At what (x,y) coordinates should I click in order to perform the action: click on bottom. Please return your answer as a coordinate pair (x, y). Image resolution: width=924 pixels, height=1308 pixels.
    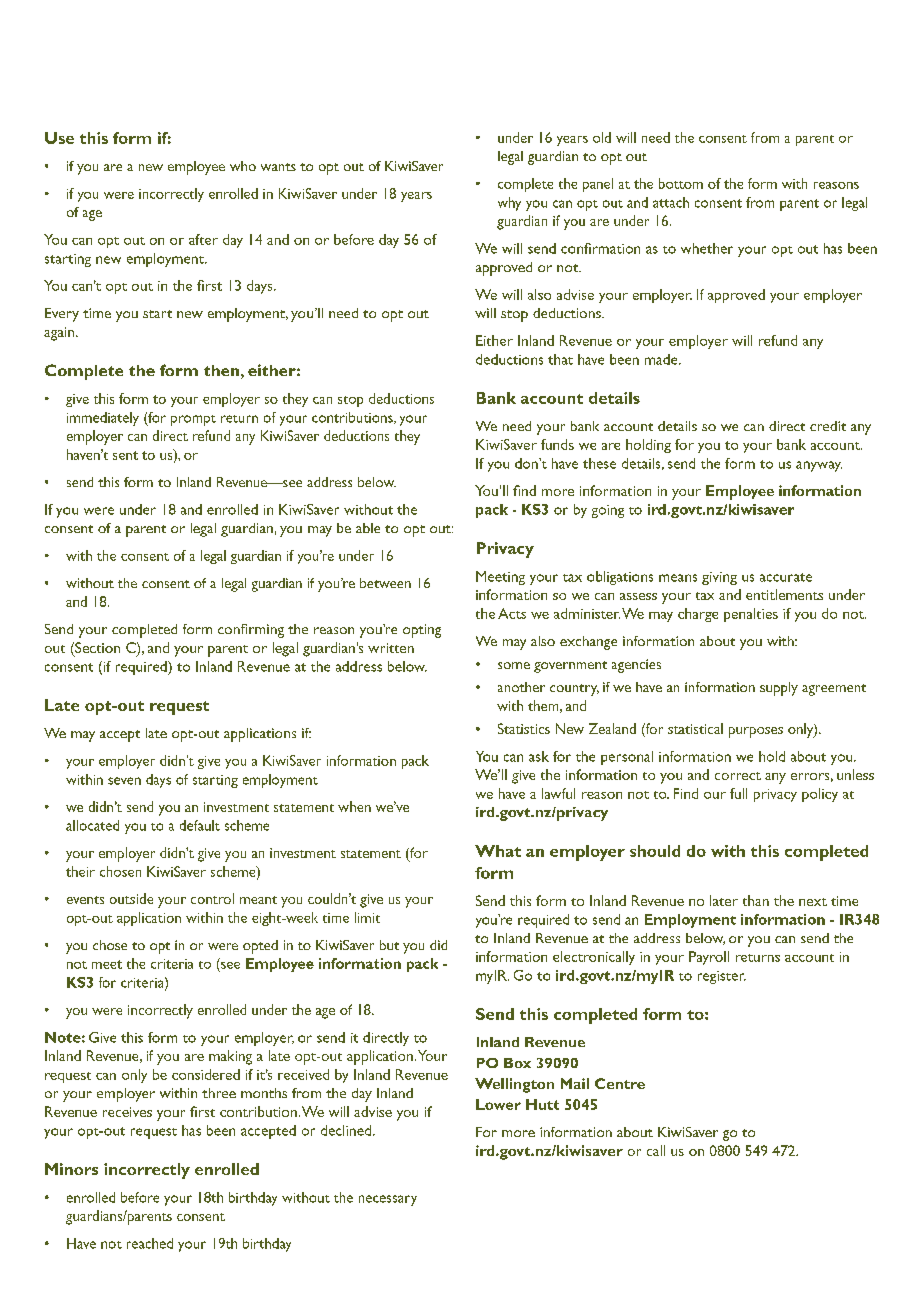
    Looking at the image, I should click on (681, 183).
